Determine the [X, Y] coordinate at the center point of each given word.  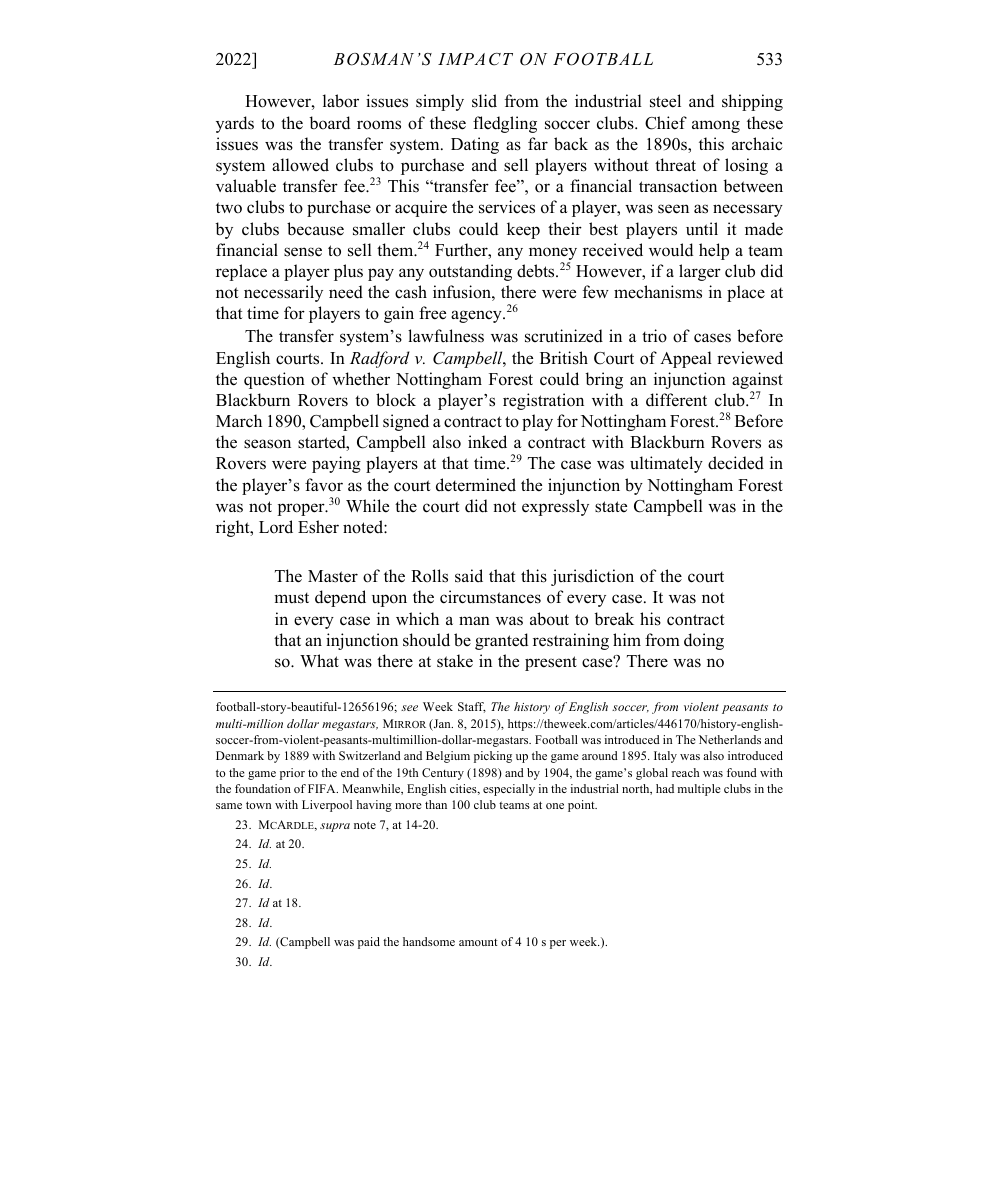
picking [493, 757]
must [291, 598]
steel [665, 101]
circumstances [490, 597]
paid [369, 943]
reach [685, 772]
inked [487, 442]
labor [341, 101]
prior [292, 774]
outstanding [470, 272]
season [267, 444]
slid [484, 101]
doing [704, 641]
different [676, 400]
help [714, 251]
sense [303, 252]
